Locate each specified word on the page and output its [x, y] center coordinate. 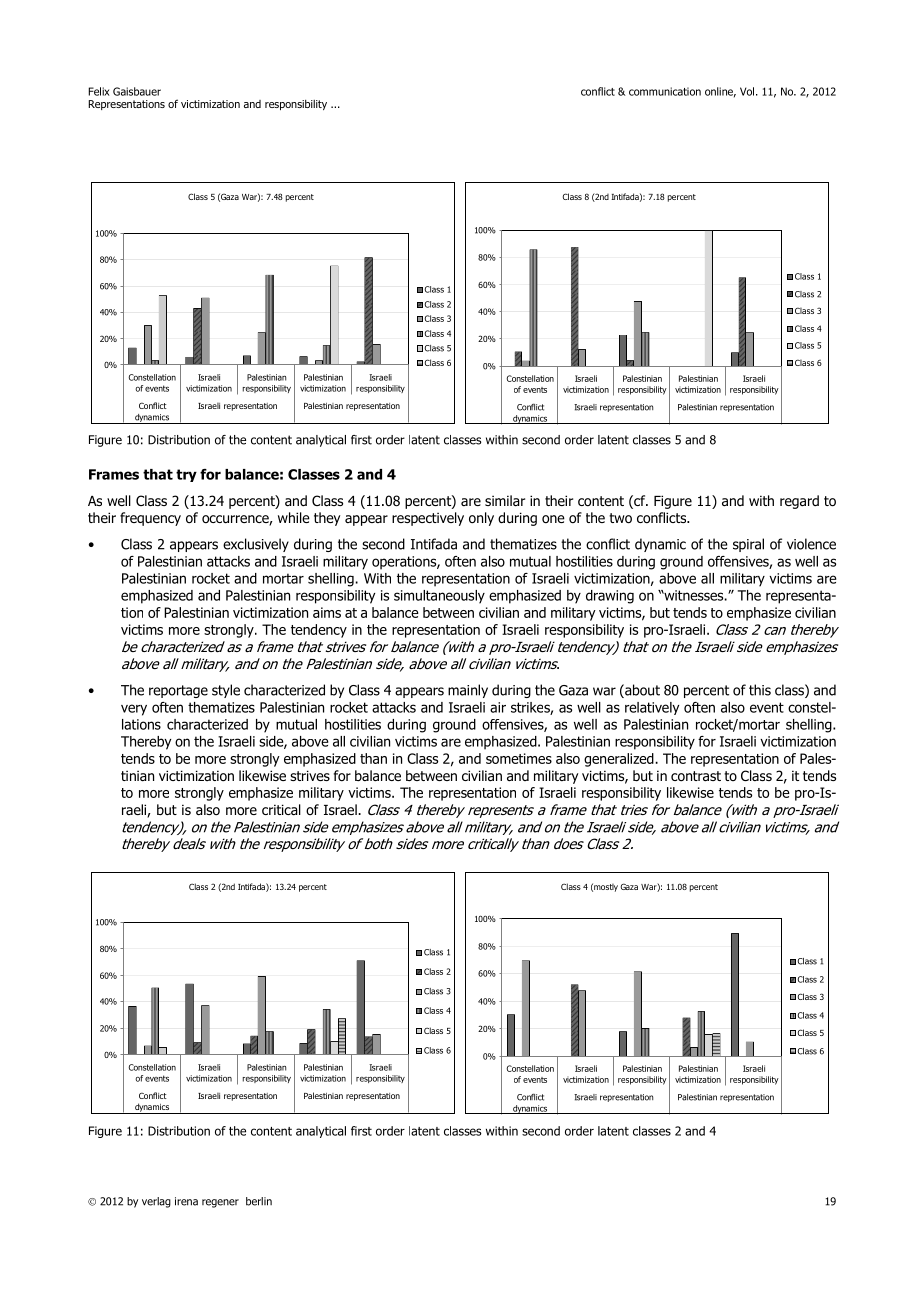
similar [505, 501]
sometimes [519, 758]
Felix [98, 91]
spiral [748, 545]
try [186, 475]
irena [186, 1201]
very [134, 710]
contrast [696, 776]
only [481, 519]
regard [799, 502]
